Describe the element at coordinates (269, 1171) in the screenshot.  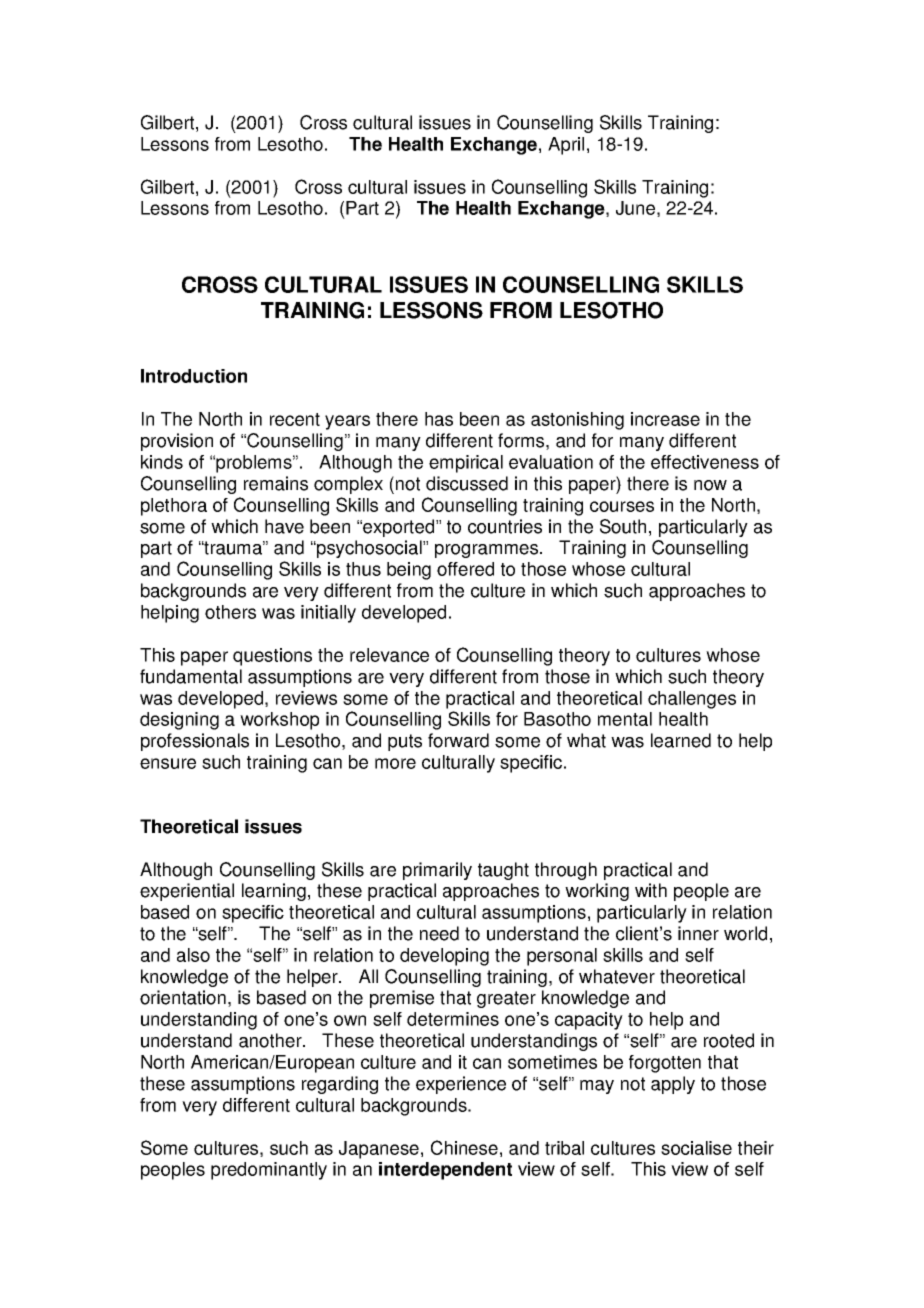
I see `predominantly` at that location.
